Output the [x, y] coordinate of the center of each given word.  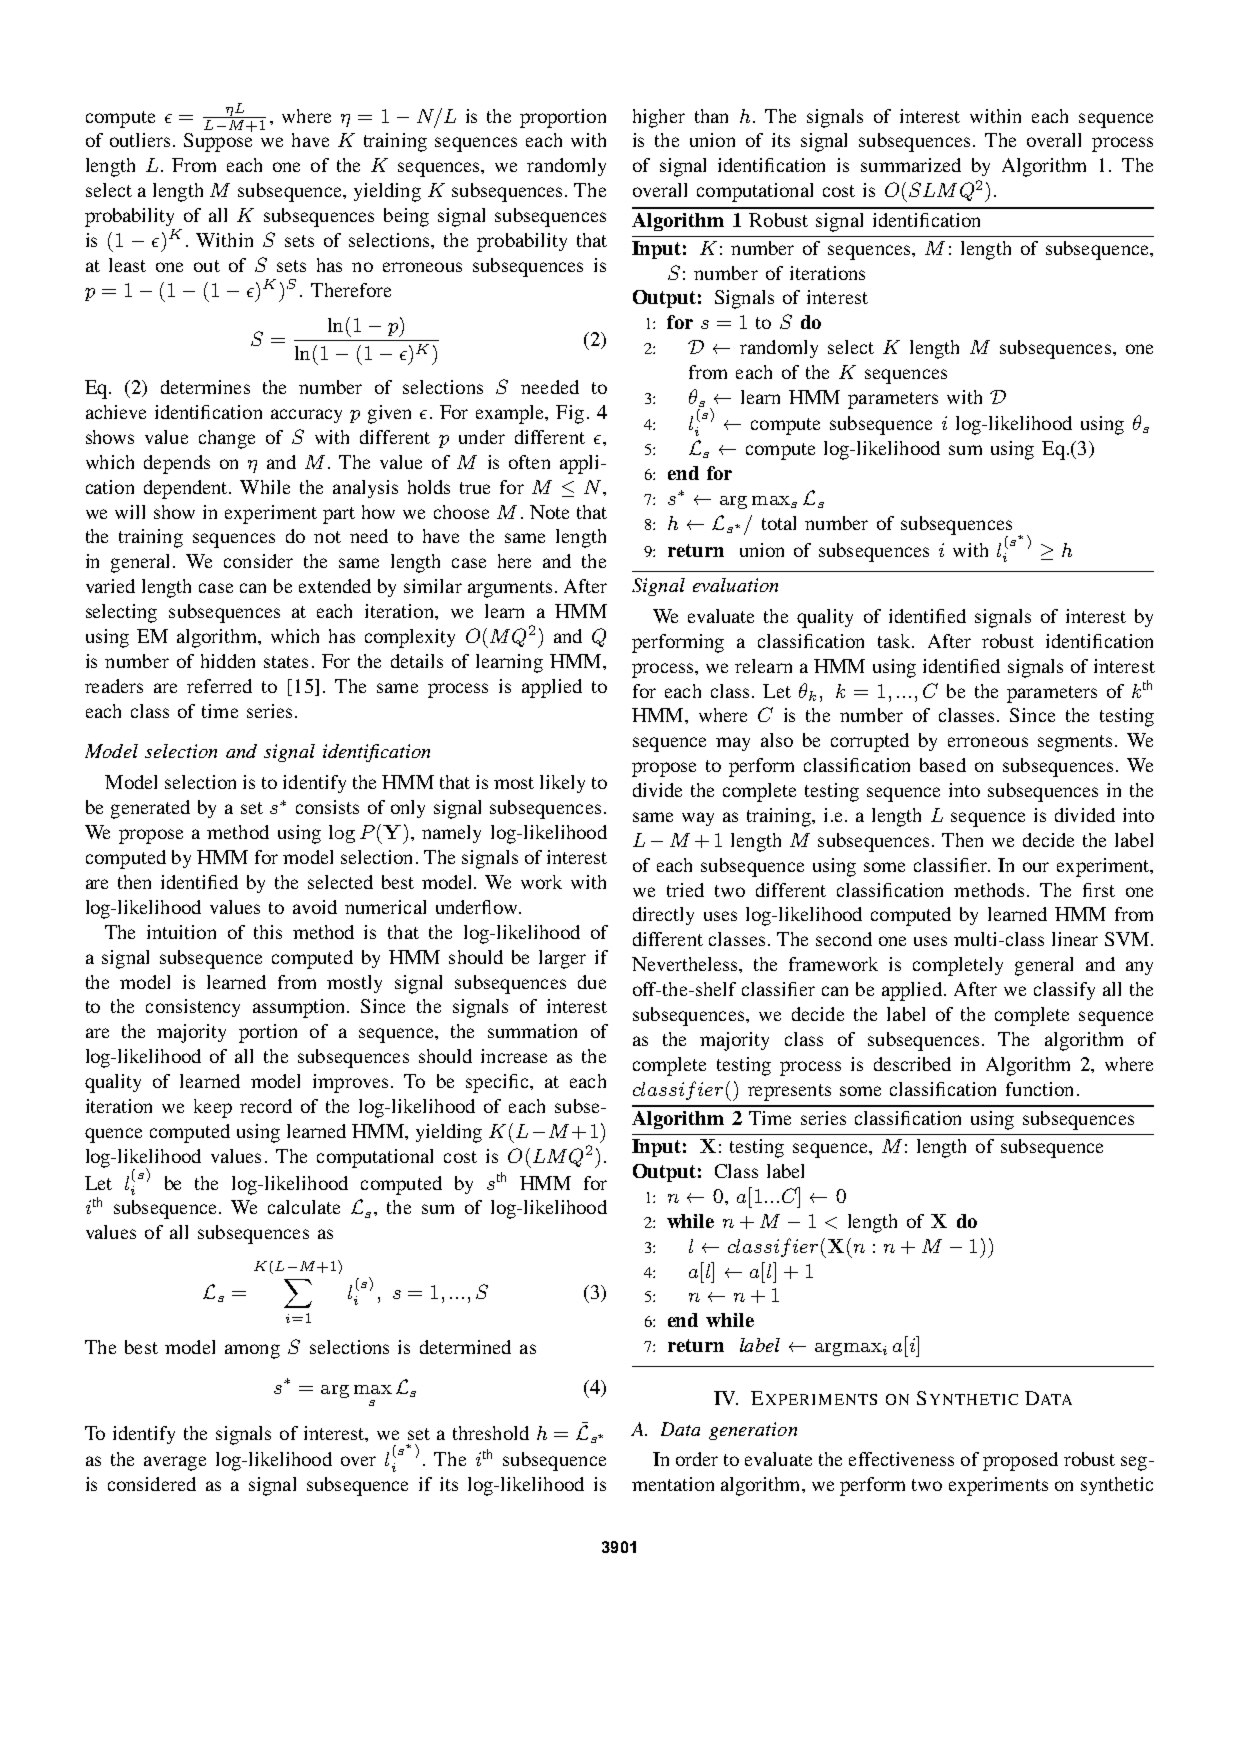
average [175, 1463]
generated [150, 809]
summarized [911, 165]
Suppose [218, 141]
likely [562, 784]
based [943, 765]
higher [659, 118]
